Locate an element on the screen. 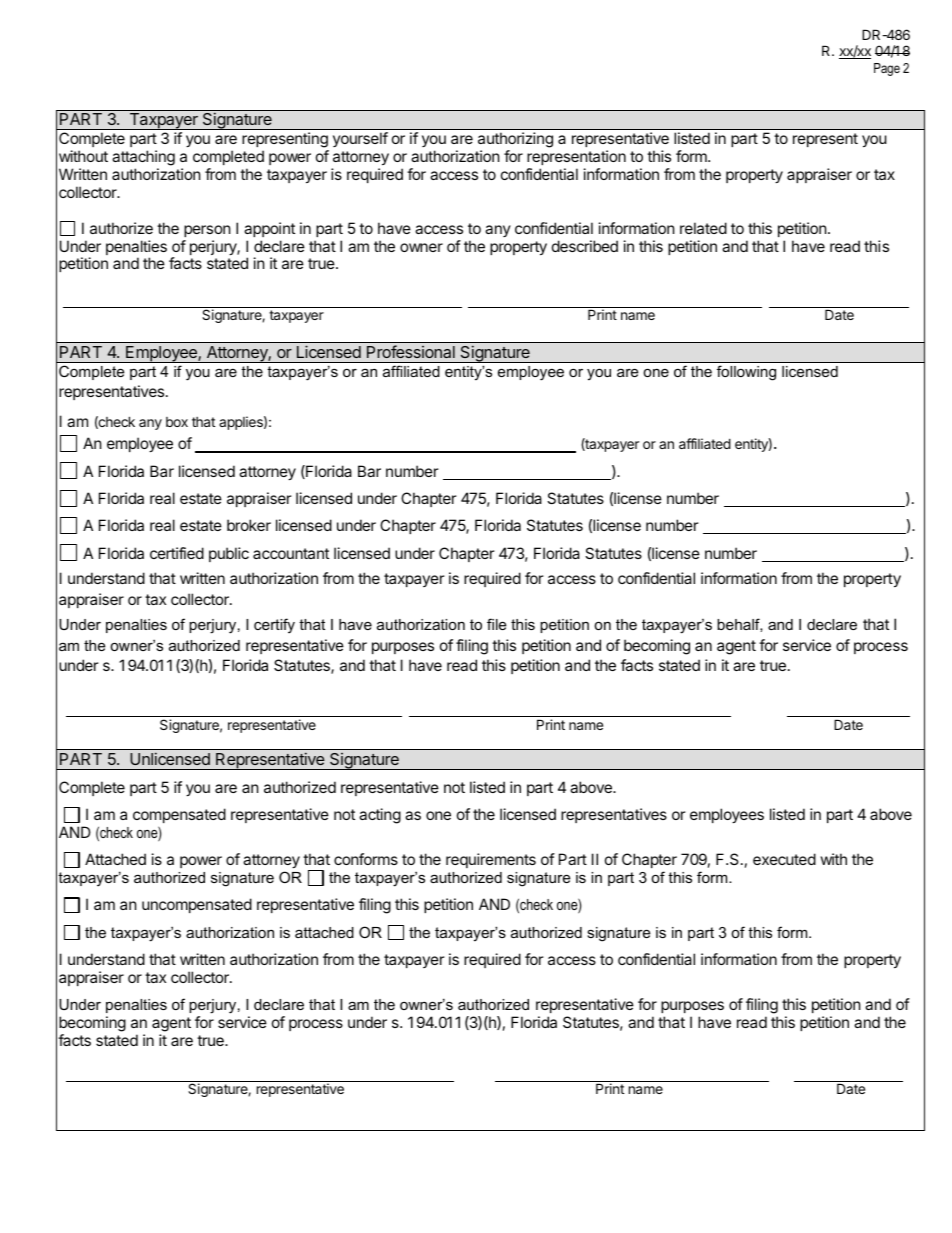 Image resolution: width=952 pixels, height=1233 pixels. file is located at coordinates (496, 624).
